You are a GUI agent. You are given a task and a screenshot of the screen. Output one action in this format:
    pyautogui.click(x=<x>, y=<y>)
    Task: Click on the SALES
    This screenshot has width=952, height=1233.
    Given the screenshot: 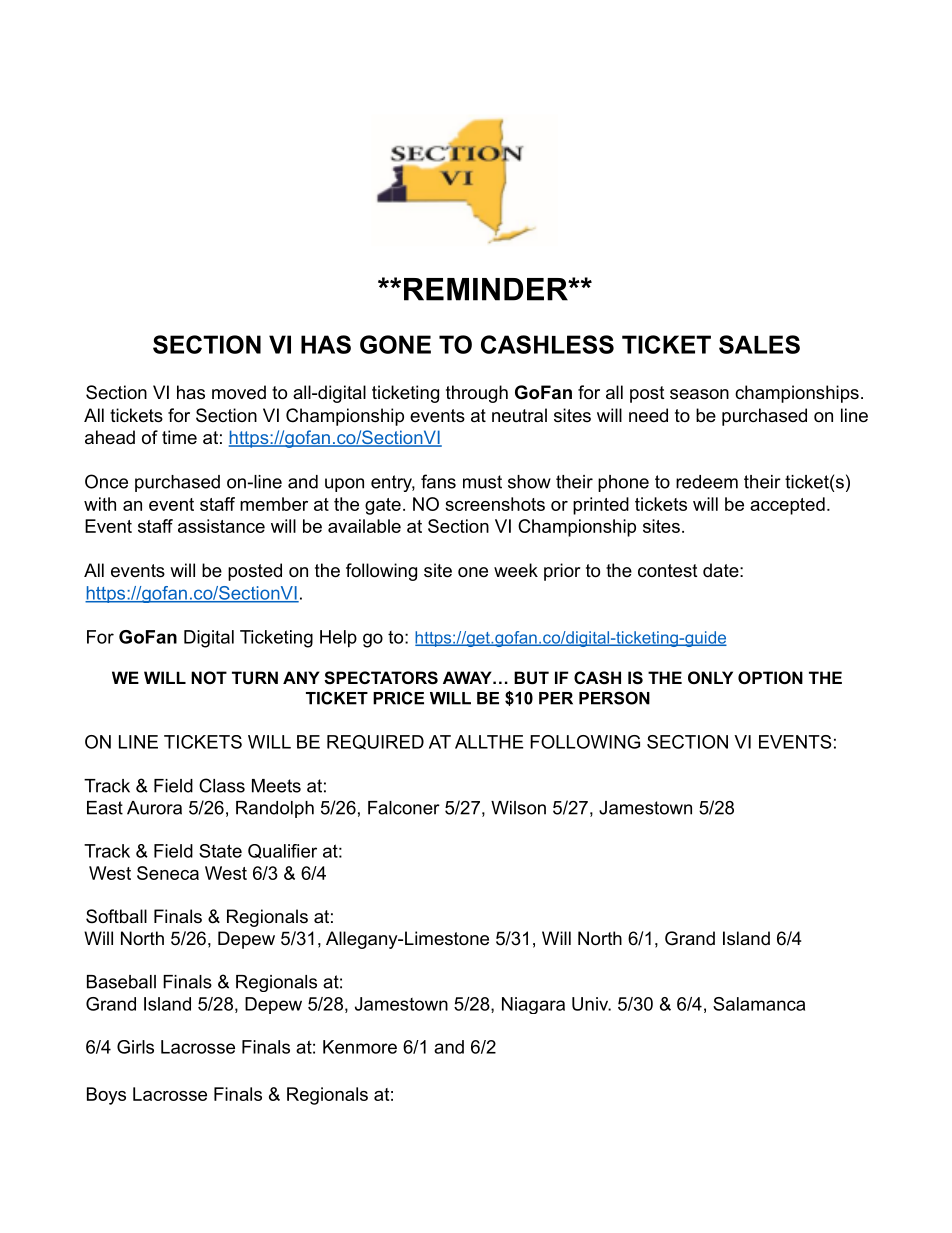 What is the action you would take?
    pyautogui.click(x=759, y=344)
